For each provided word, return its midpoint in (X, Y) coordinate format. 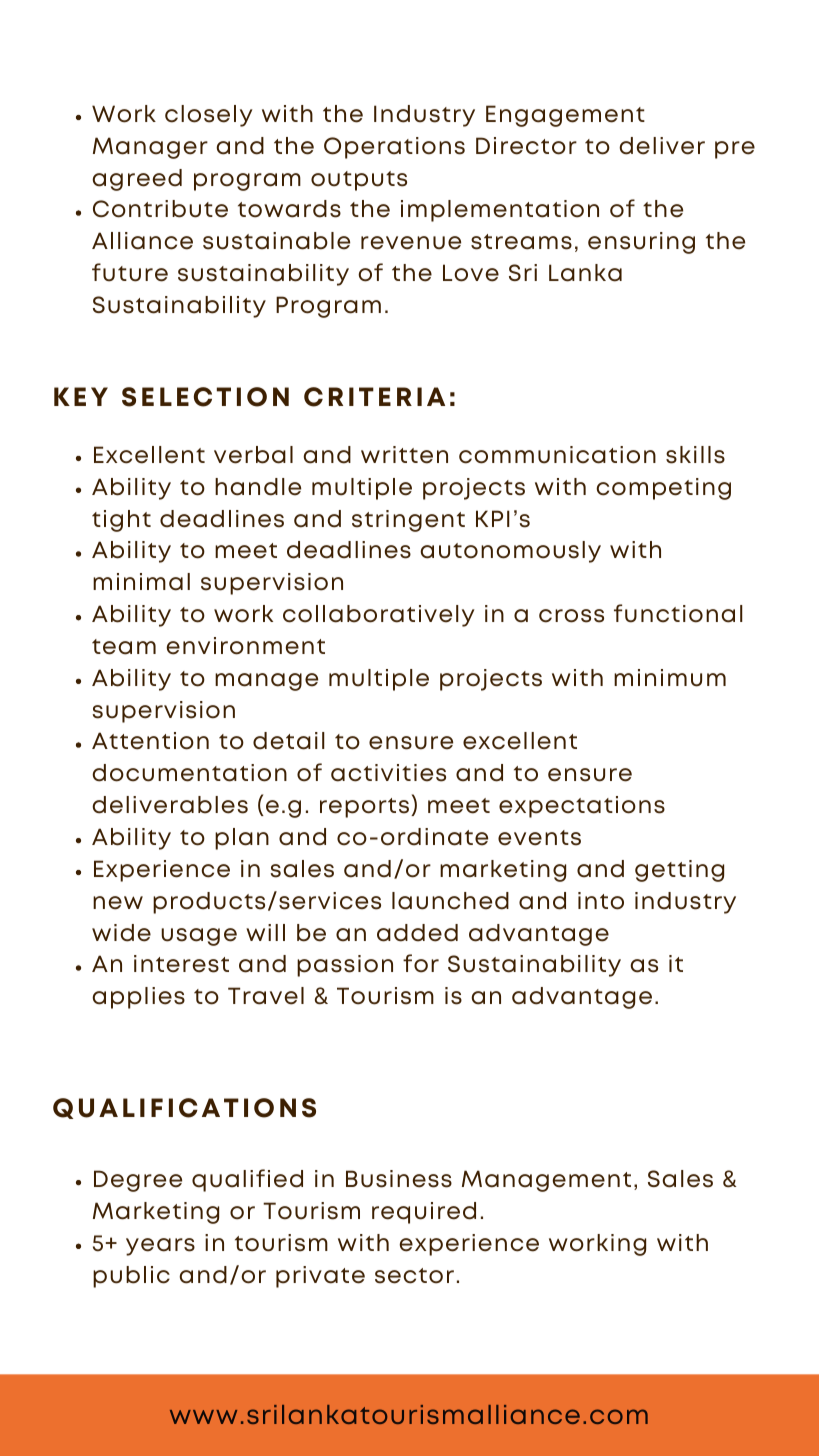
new (118, 903)
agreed (137, 180)
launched (450, 901)
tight (121, 521)
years (160, 1247)
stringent (408, 521)
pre (735, 150)
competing (663, 489)
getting (679, 871)
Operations (394, 148)
